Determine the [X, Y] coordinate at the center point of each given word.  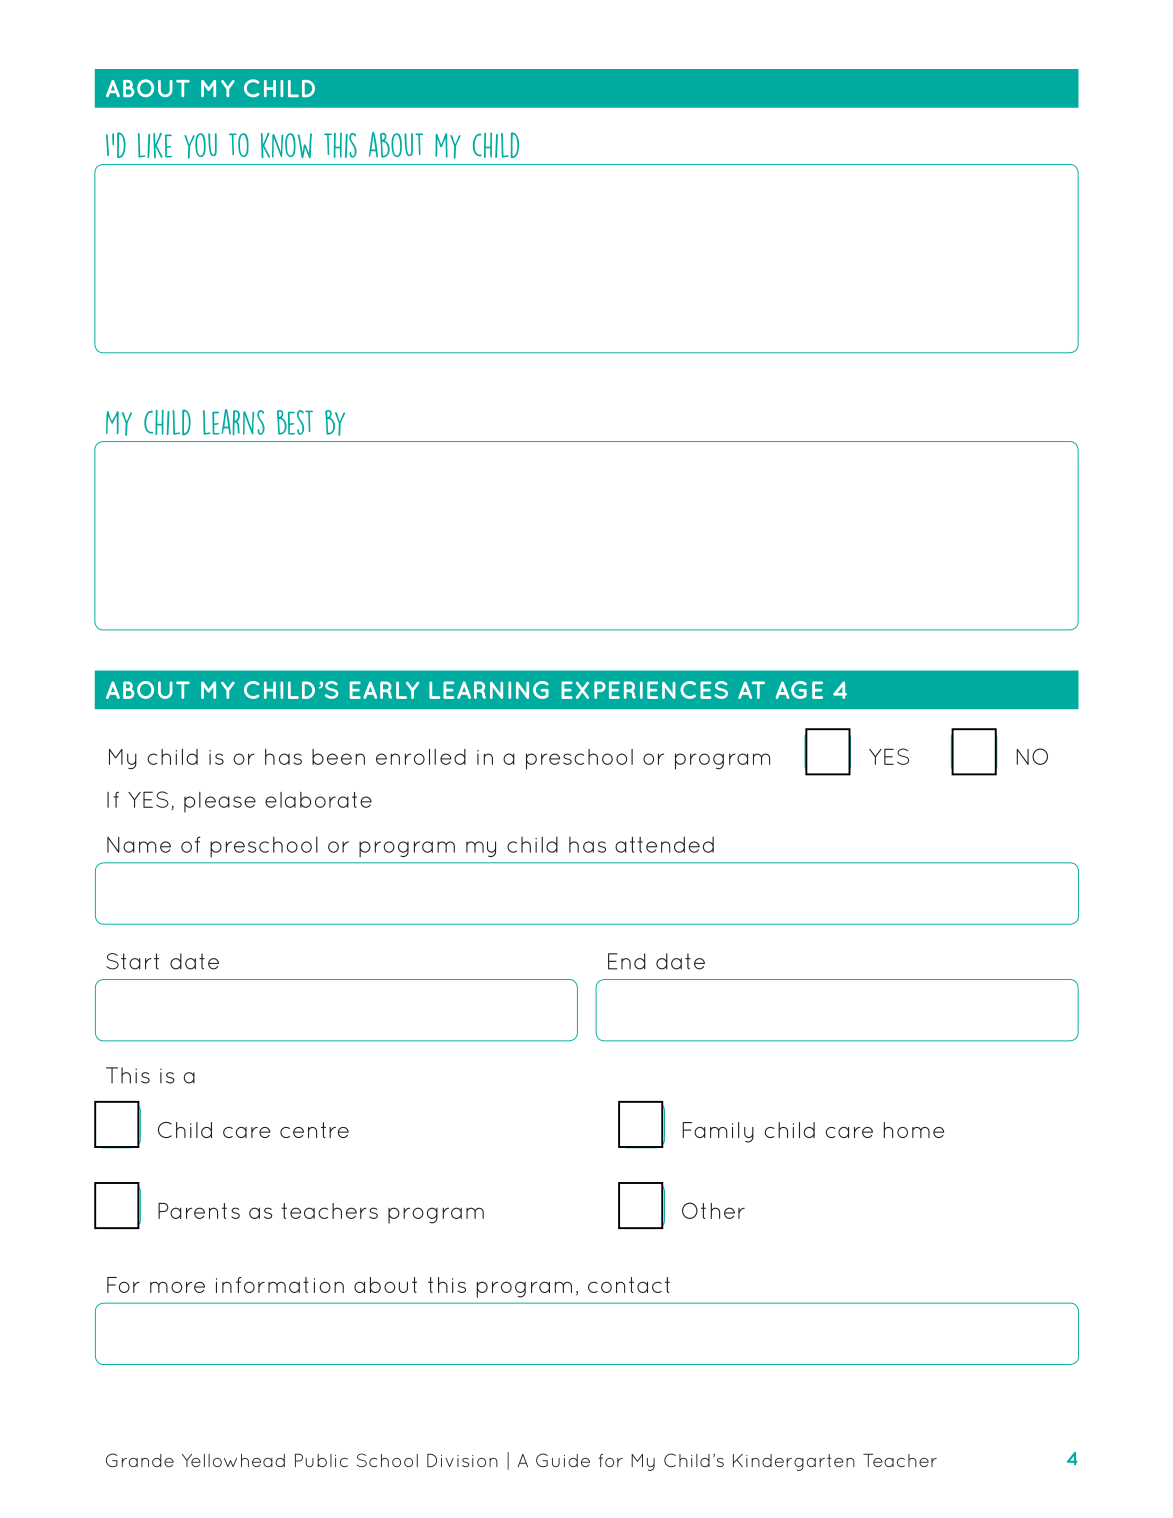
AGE [799, 690]
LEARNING [489, 690]
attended [664, 844]
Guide [563, 1460]
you [200, 146]
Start [132, 961]
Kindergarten [794, 1462]
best [295, 422]
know [286, 145]
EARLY [384, 690]
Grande [140, 1460]
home [914, 1130]
